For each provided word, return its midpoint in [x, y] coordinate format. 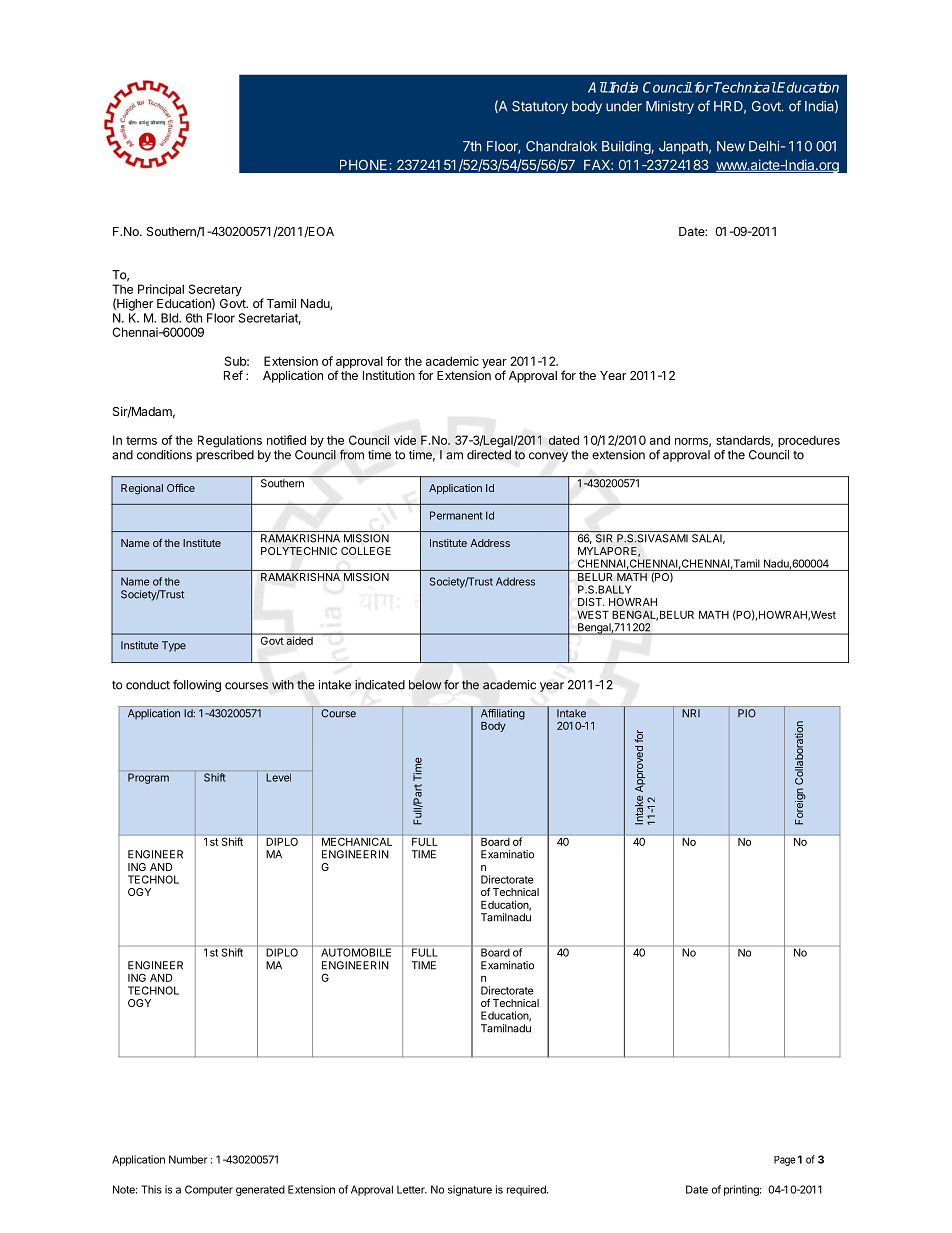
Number [188, 1159]
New [731, 146]
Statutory [540, 107]
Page [784, 1161]
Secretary [215, 291]
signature [470, 1190]
